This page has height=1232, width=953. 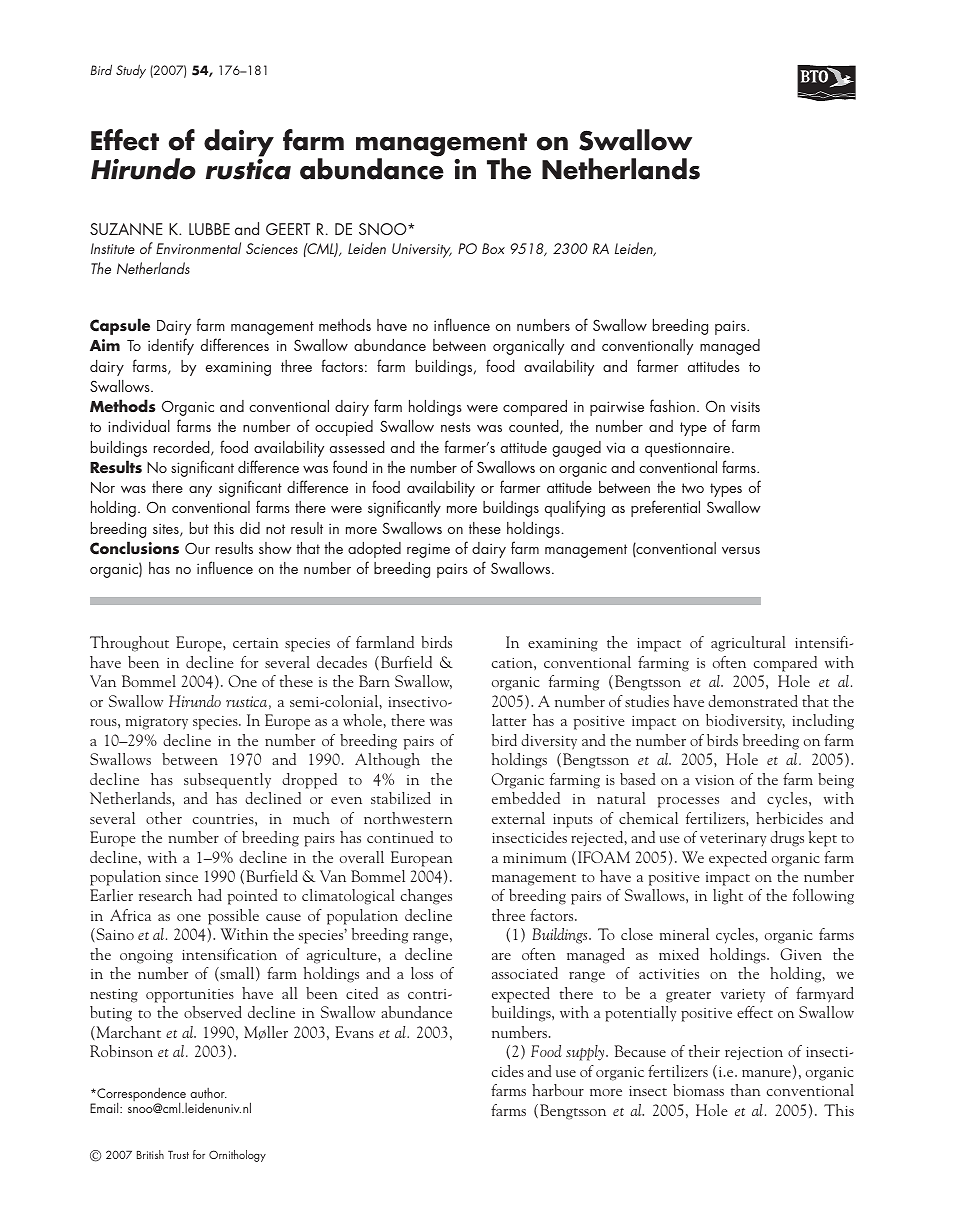 What do you see at coordinates (693, 488) in the page?
I see `two` at bounding box center [693, 488].
